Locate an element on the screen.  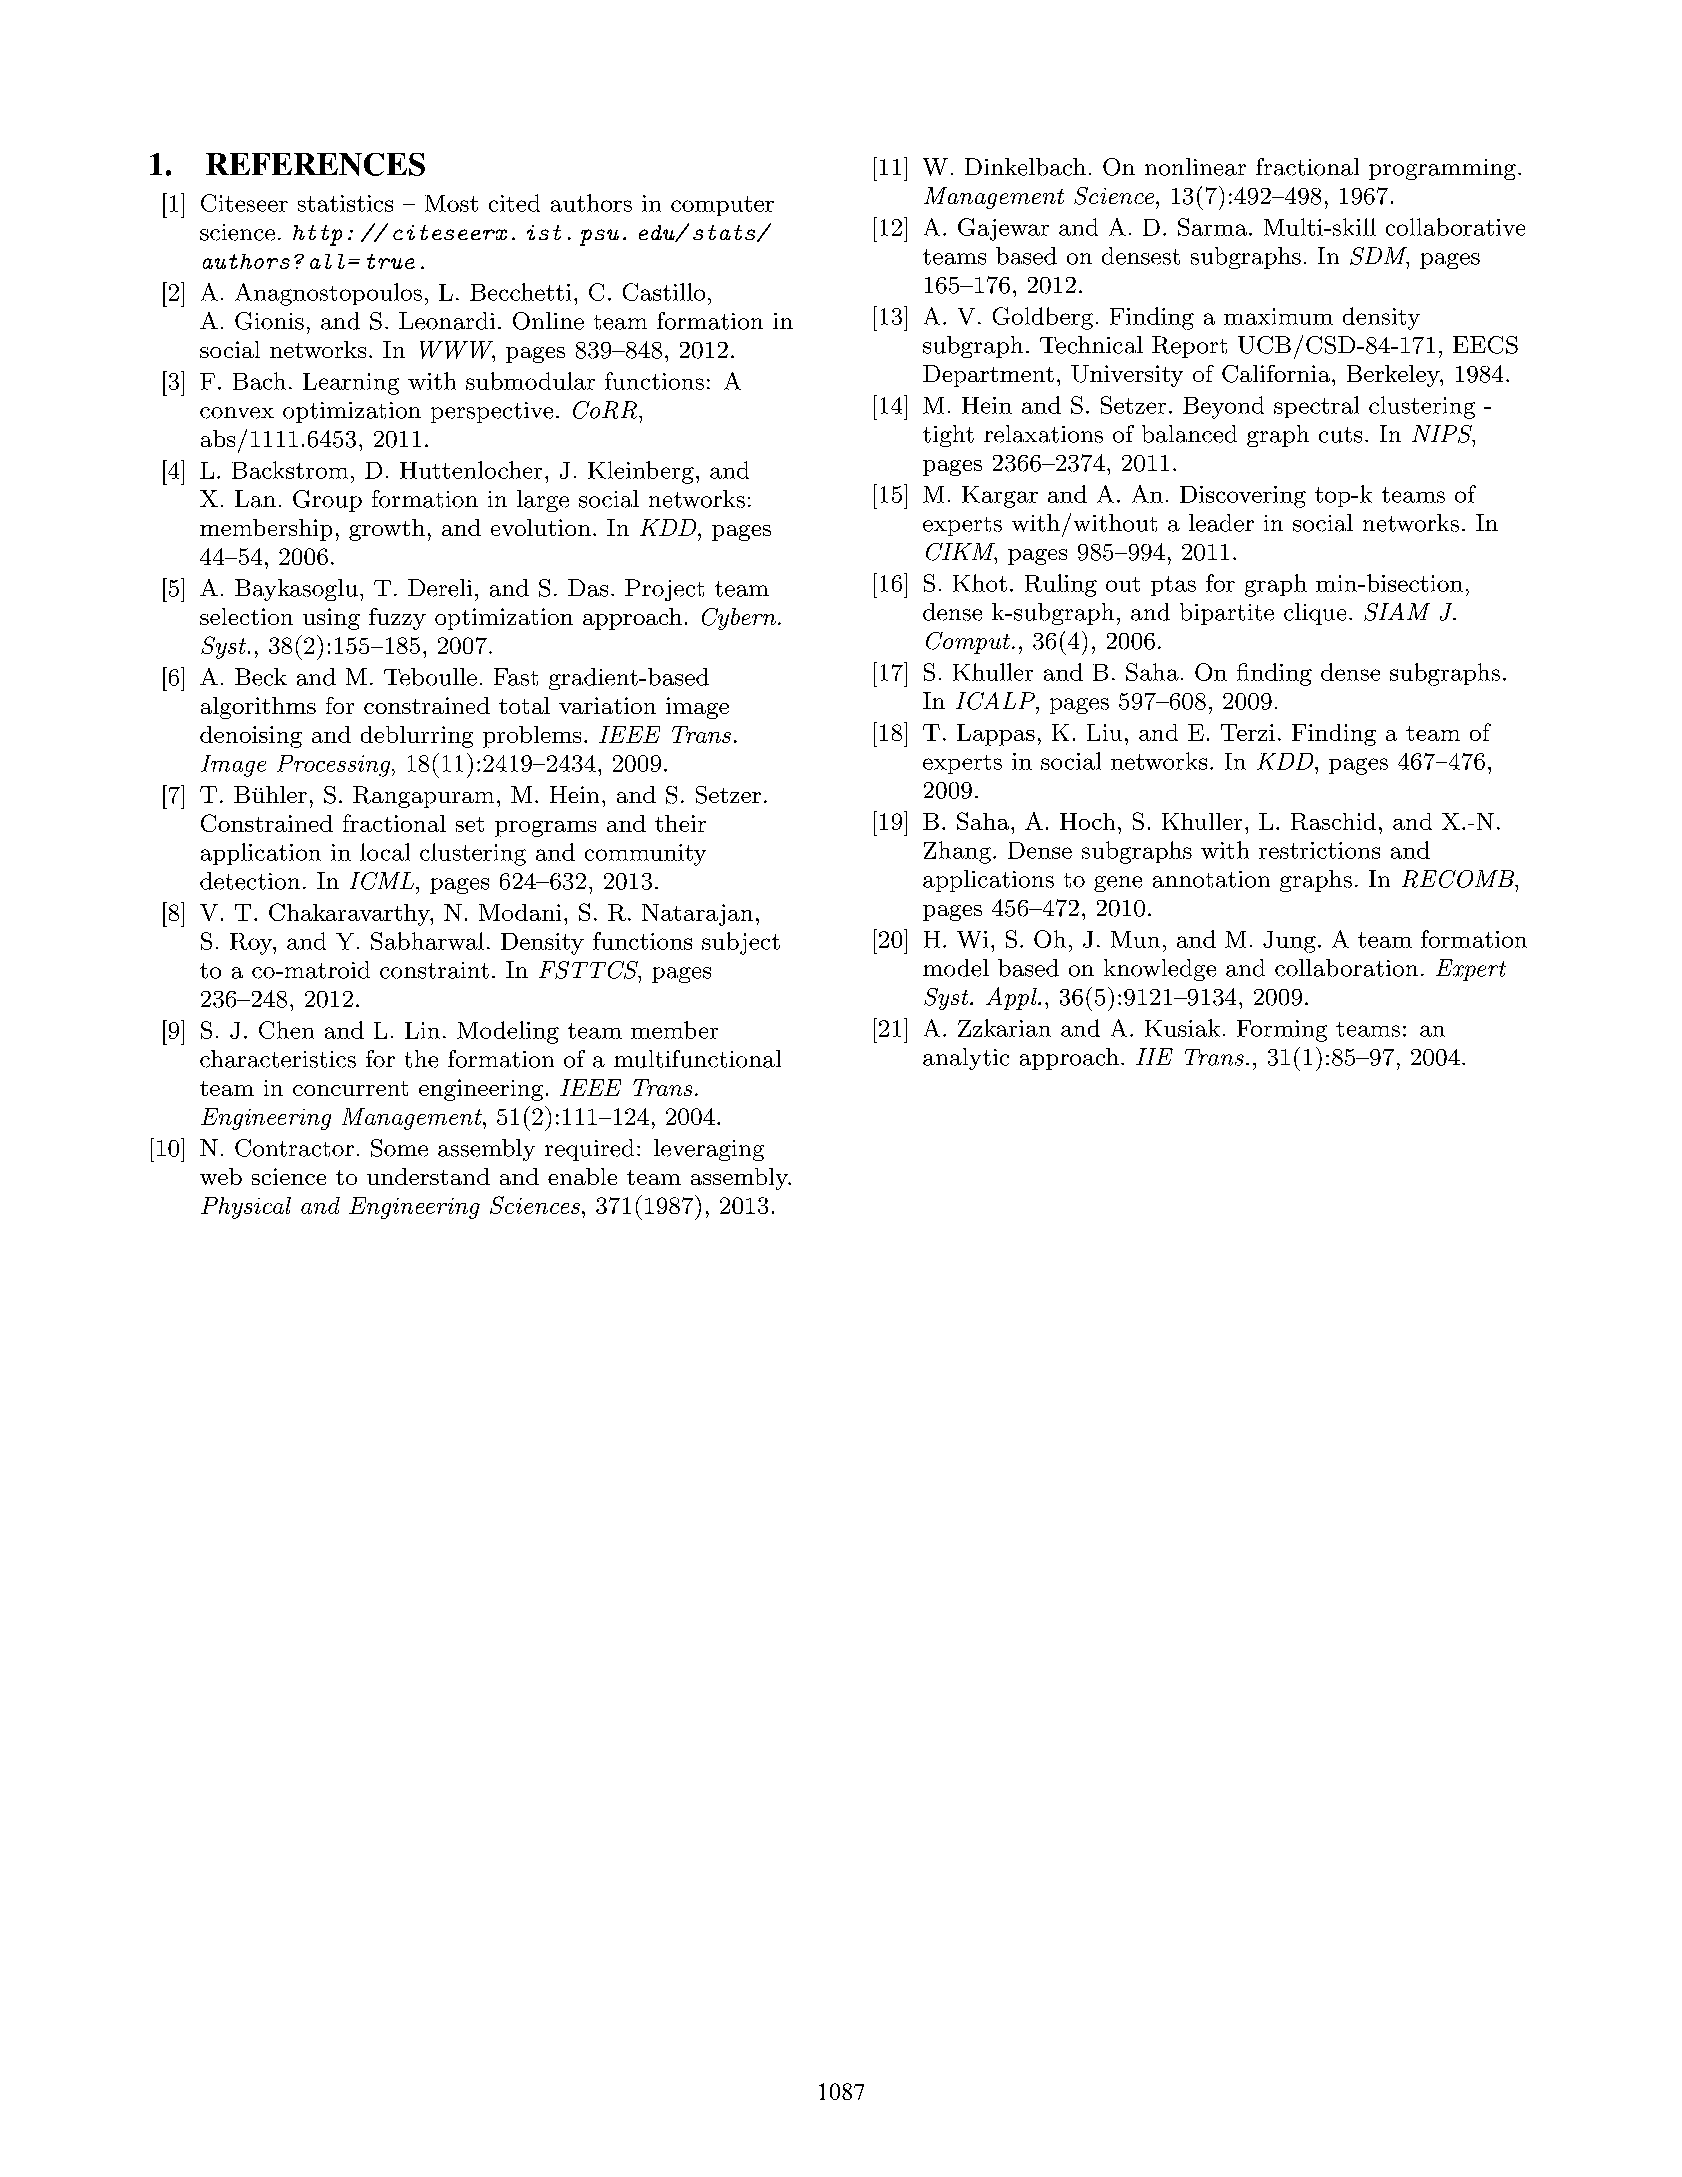
Zhang is located at coordinates (957, 852).
